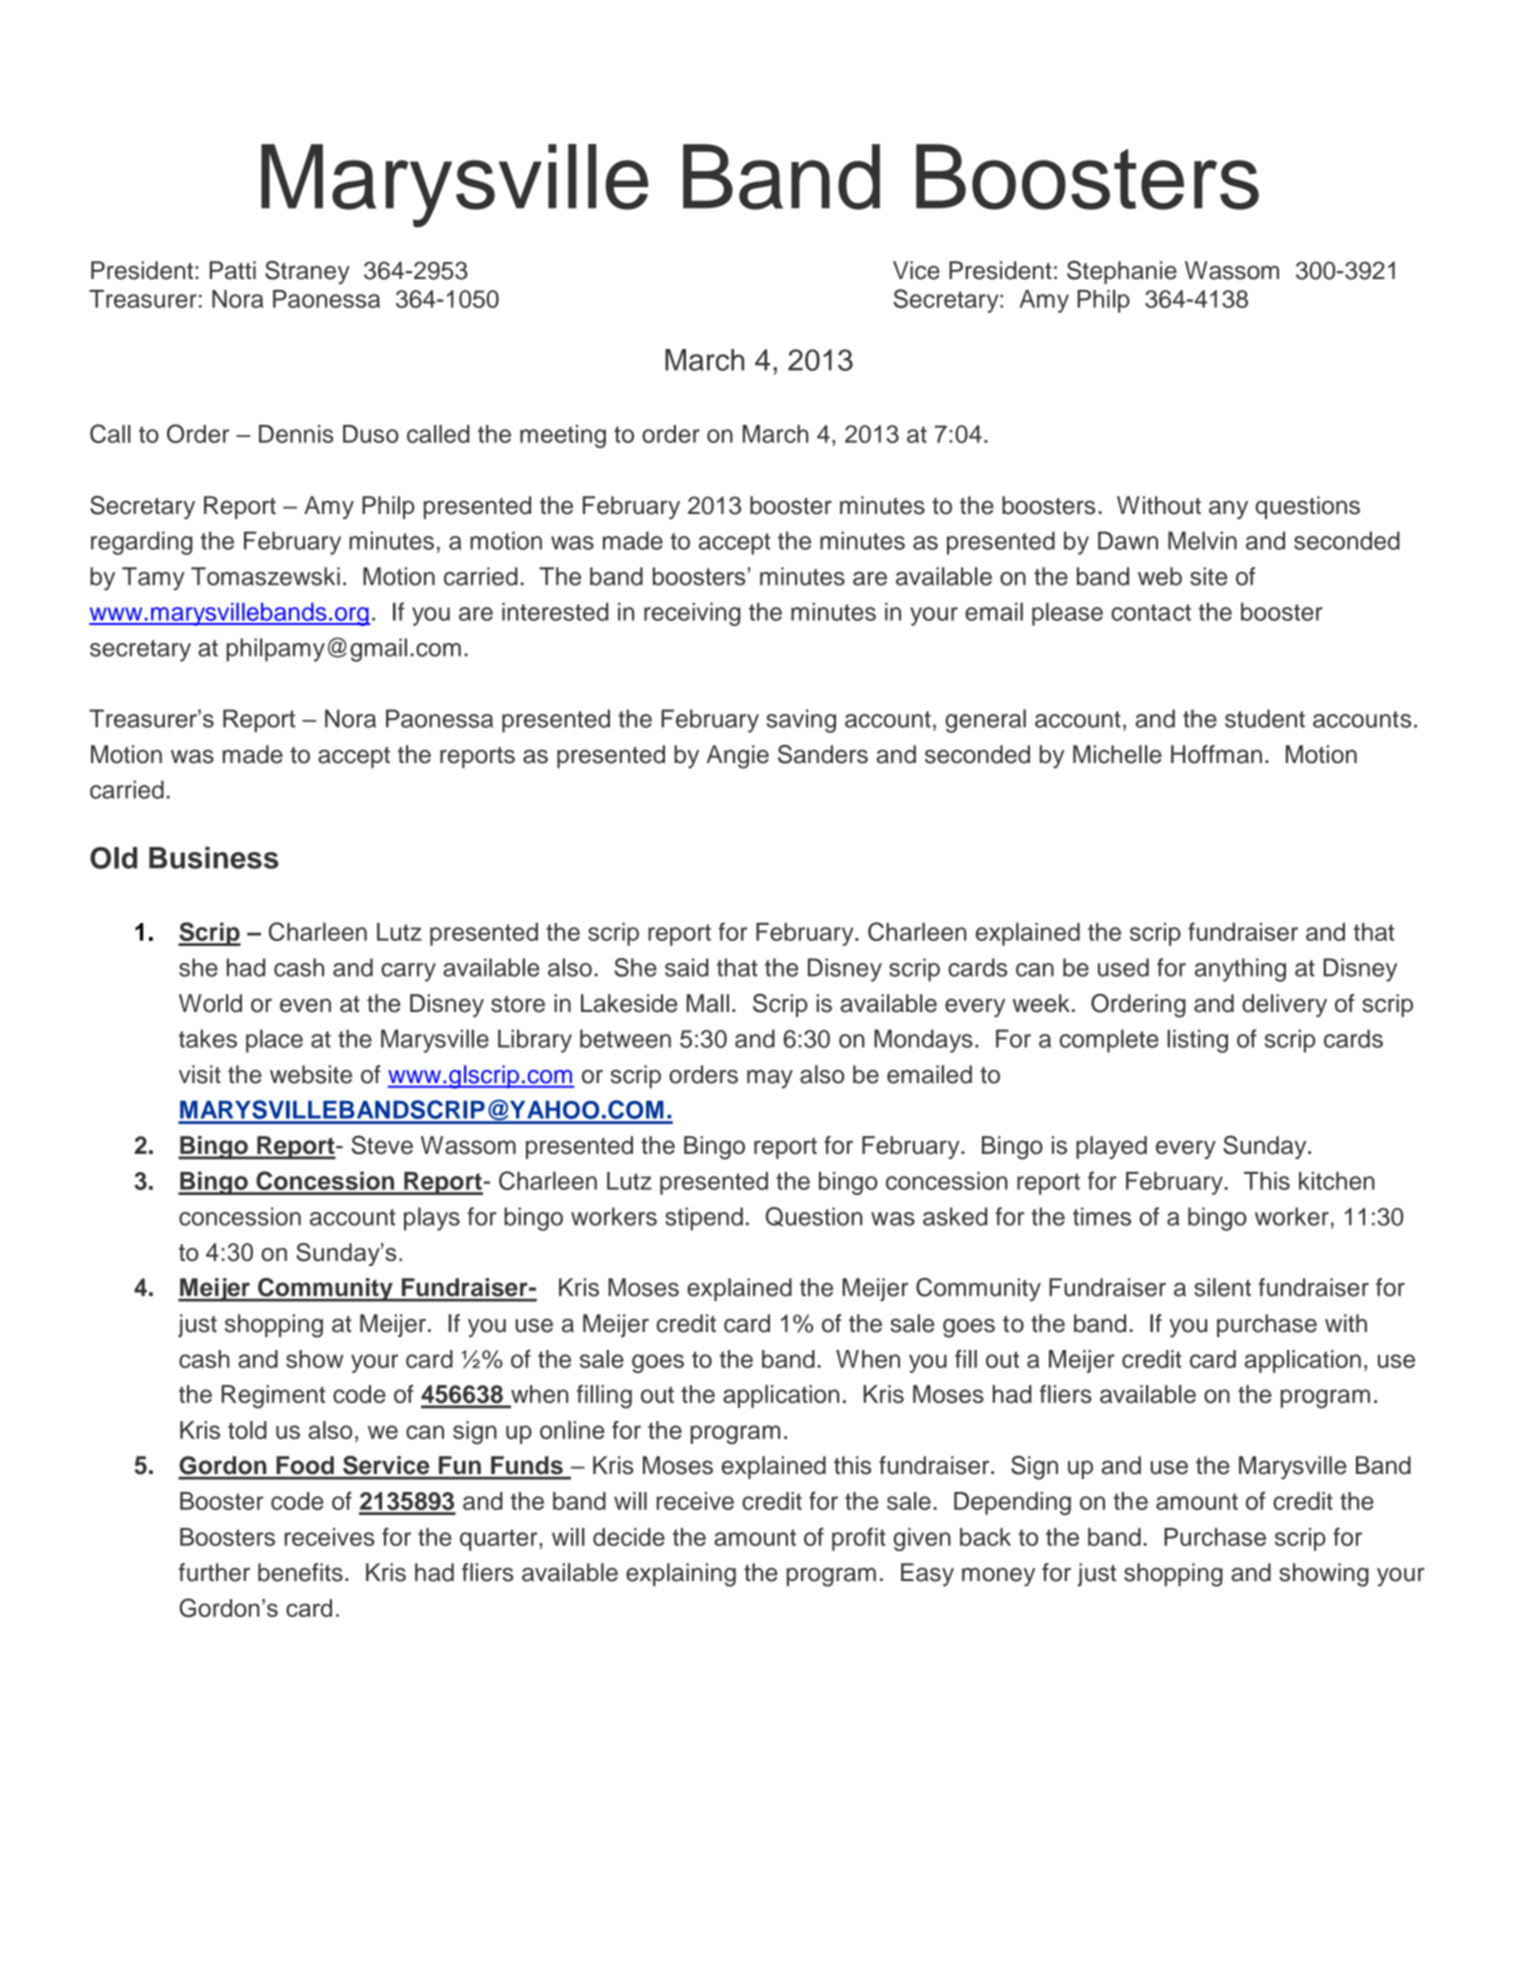  Describe the element at coordinates (1240, 970) in the screenshot. I see `anything` at that location.
